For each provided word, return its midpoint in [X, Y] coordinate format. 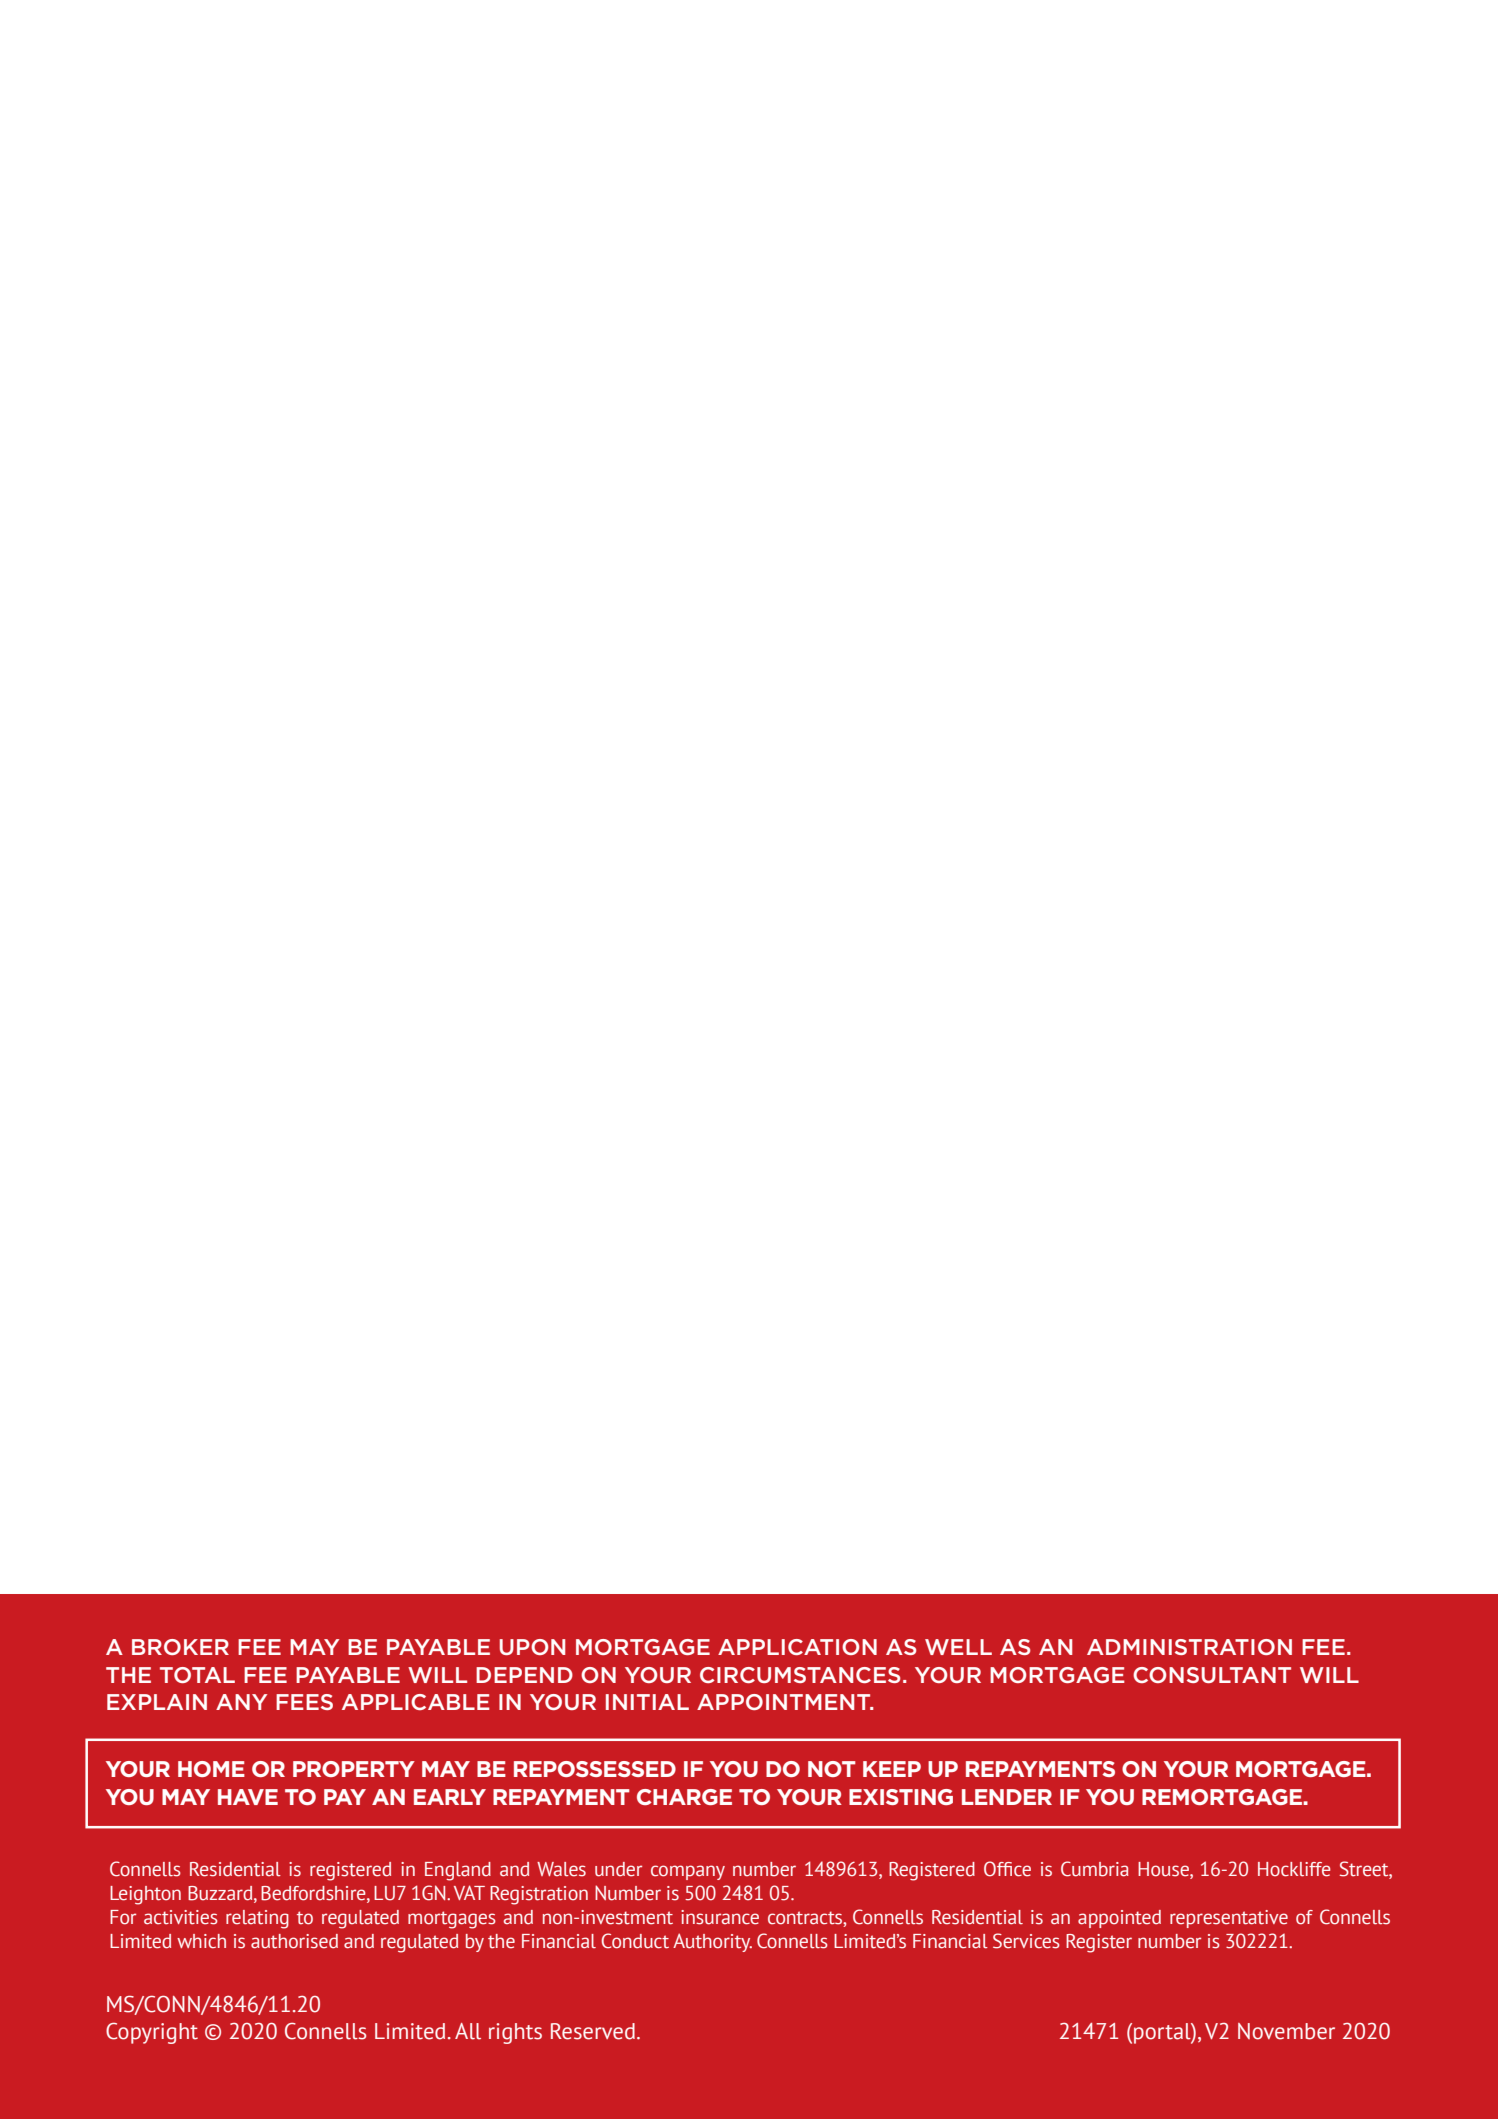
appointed [1119, 1919]
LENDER [1007, 1797]
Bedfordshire [314, 1893]
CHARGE [684, 1797]
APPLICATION [797, 1647]
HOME [211, 1769]
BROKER [180, 1647]
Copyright [152, 2033]
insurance [720, 1917]
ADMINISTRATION [1189, 1647]
